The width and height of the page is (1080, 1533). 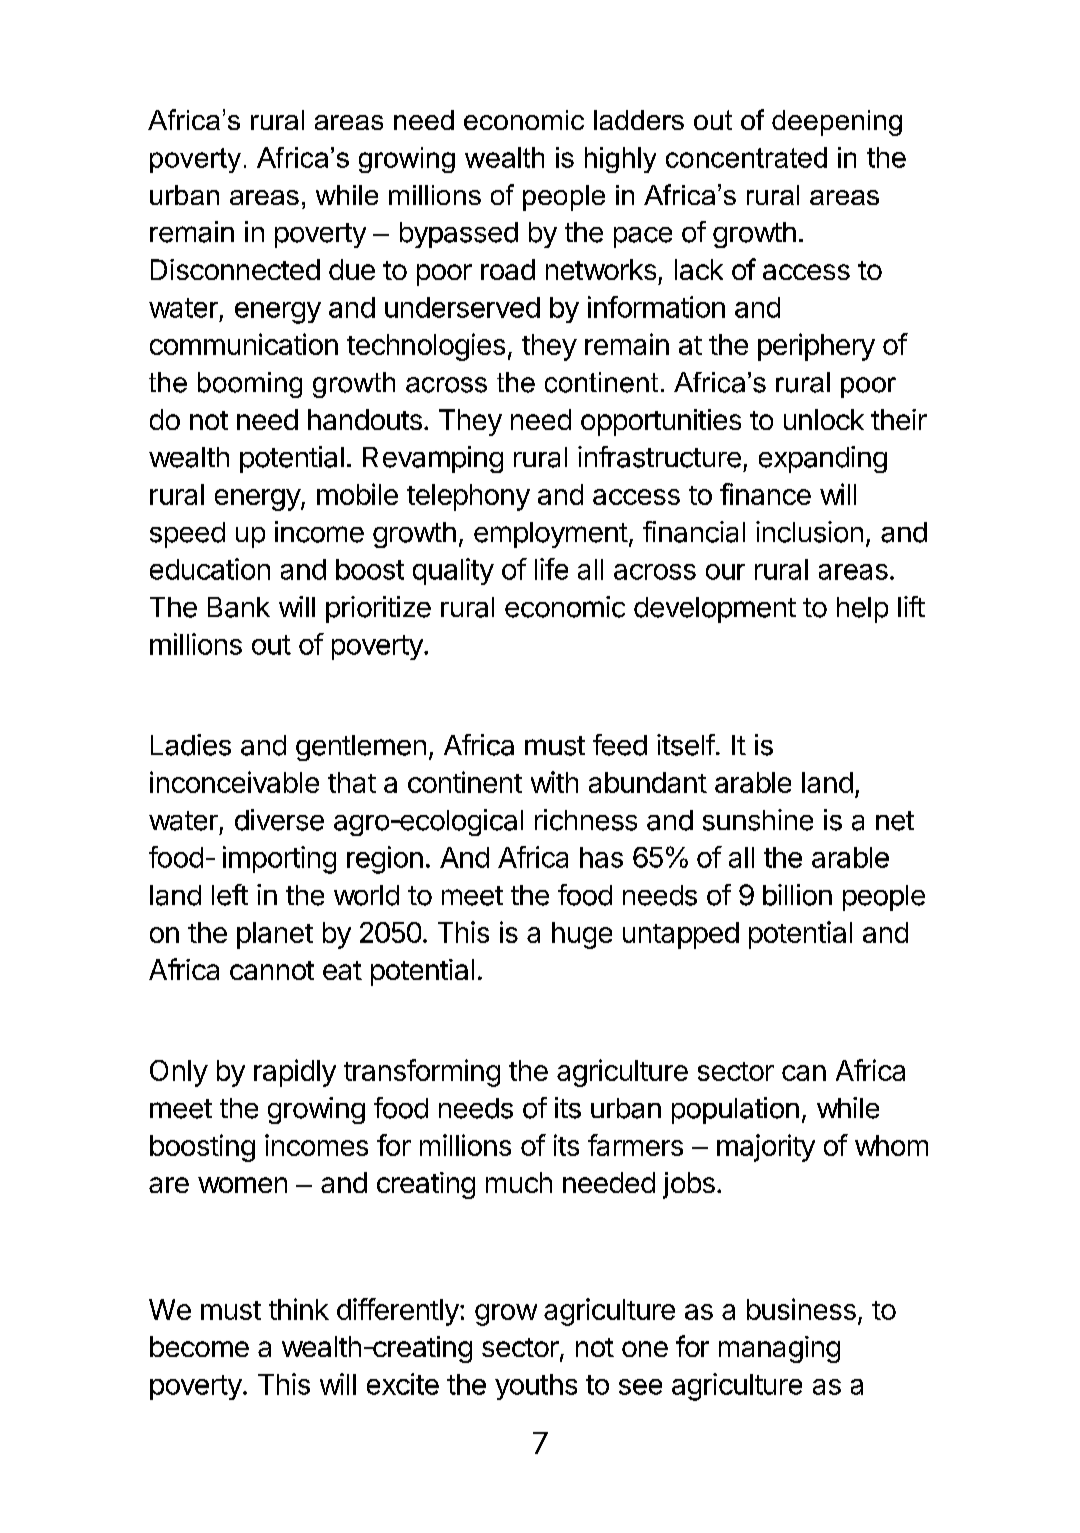 I want to click on Disconnected, so click(x=235, y=269).
